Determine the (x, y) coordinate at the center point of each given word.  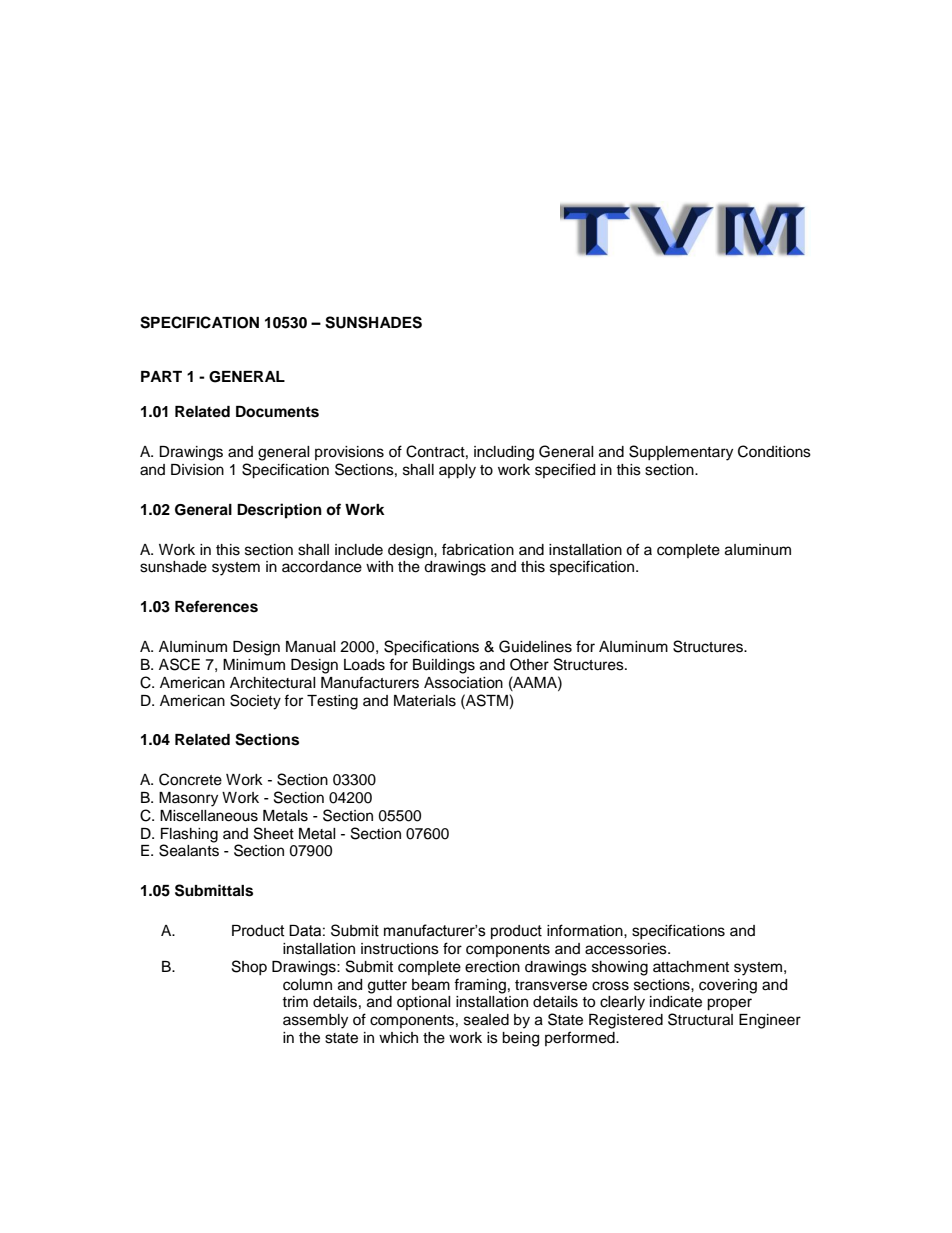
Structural (700, 1019)
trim (295, 1001)
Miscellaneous (209, 816)
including (504, 453)
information (586, 930)
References (216, 606)
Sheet (274, 833)
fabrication (478, 549)
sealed (486, 1020)
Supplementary (681, 453)
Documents (277, 412)
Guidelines (535, 646)
